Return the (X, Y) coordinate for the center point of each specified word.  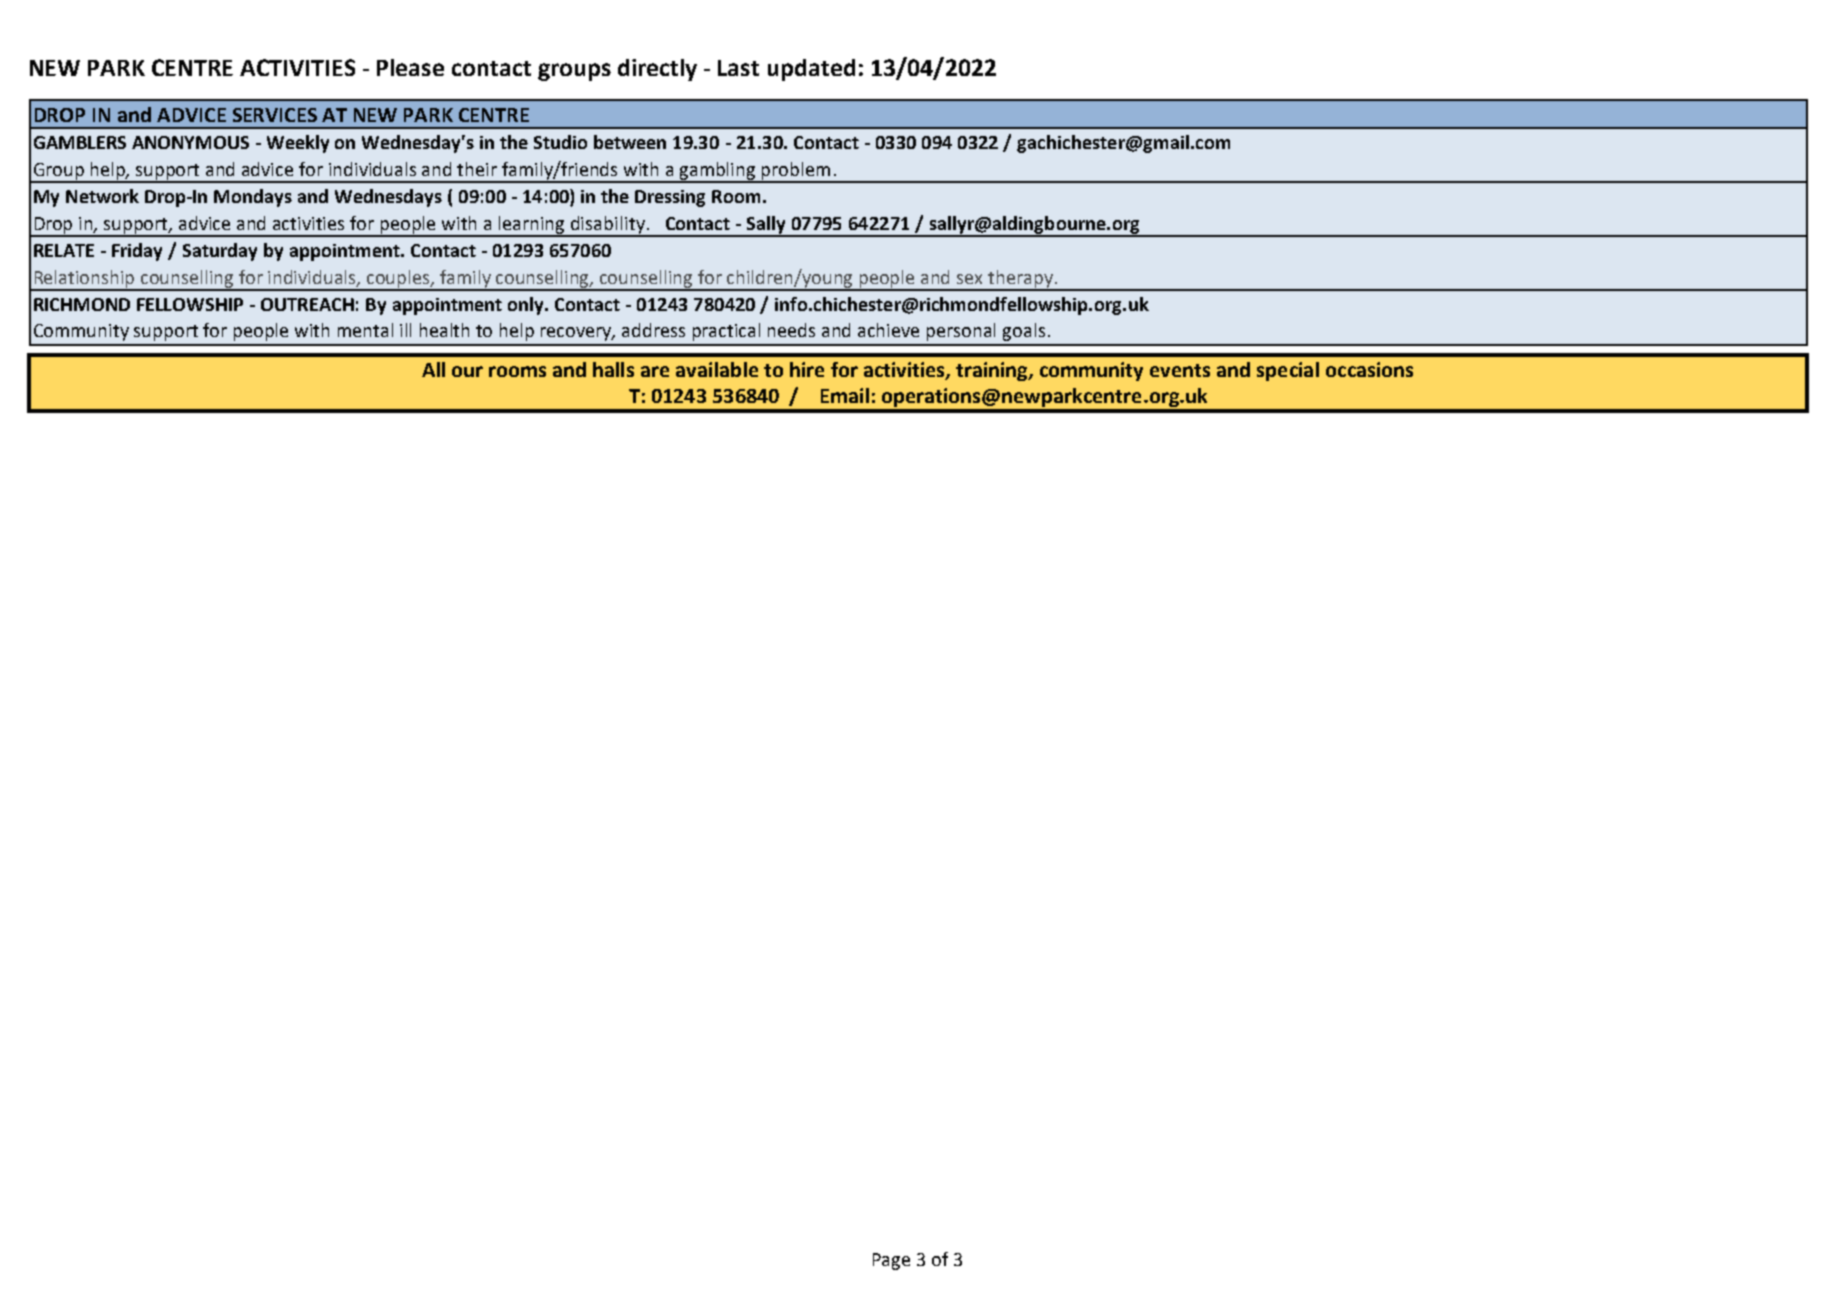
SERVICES (275, 115)
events (1180, 370)
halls (613, 369)
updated (811, 70)
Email (845, 395)
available (717, 369)
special (1288, 371)
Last (738, 68)
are (655, 371)
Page (891, 1261)
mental (365, 330)
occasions (1369, 369)
